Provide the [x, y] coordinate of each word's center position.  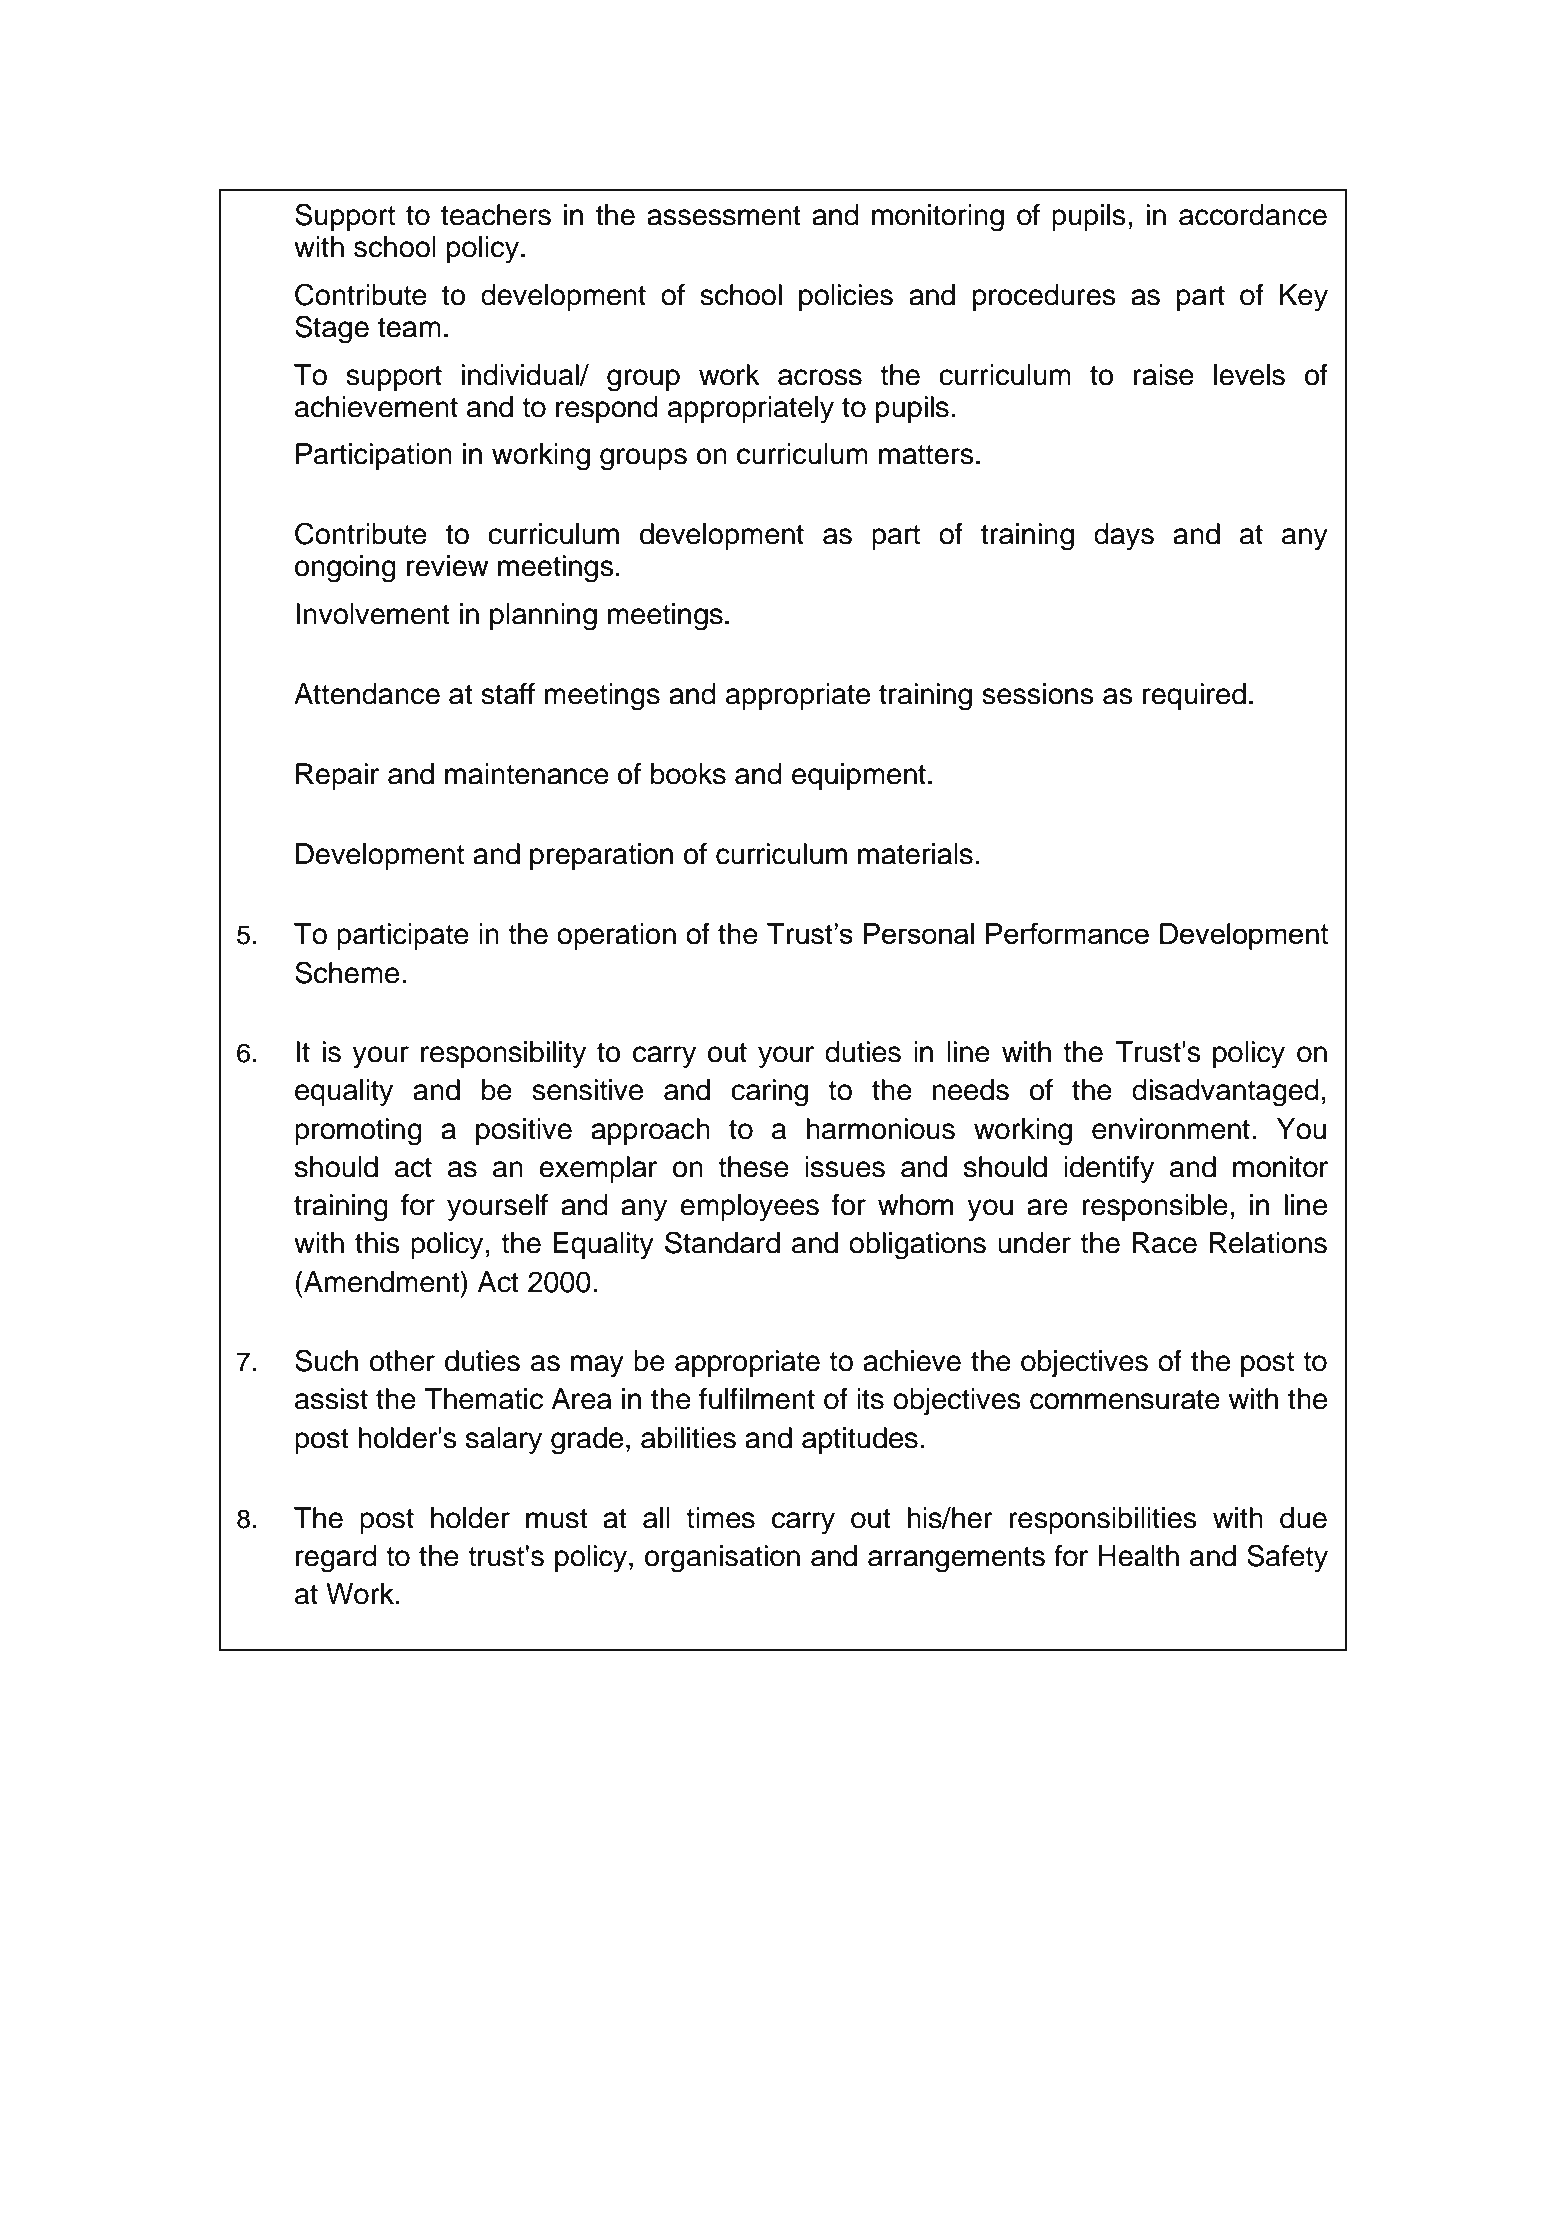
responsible [1155, 1207]
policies [846, 297]
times [720, 1518]
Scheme [347, 972]
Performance [1067, 933]
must [557, 1519]
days [1124, 537]
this [377, 1243]
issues [845, 1167]
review [447, 566]
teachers [496, 215]
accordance [1253, 215]
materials [915, 854]
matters [926, 455]
